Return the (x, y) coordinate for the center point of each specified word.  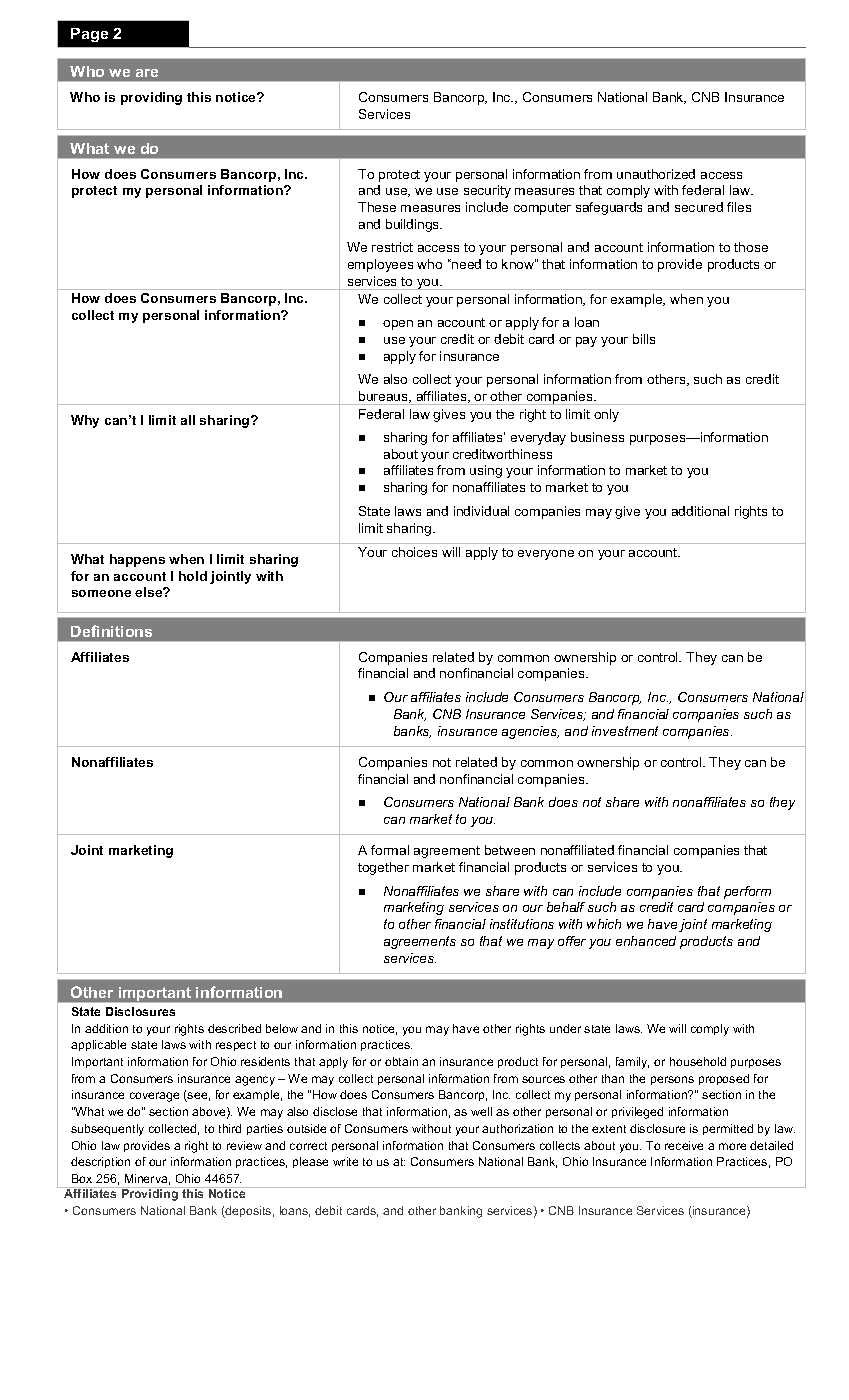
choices (414, 552)
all (188, 420)
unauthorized (656, 174)
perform (747, 892)
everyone (546, 555)
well (481, 1111)
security (487, 191)
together (383, 868)
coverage (154, 1097)
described (234, 1028)
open (398, 325)
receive (684, 1145)
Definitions (111, 631)
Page (89, 35)
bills (644, 339)
